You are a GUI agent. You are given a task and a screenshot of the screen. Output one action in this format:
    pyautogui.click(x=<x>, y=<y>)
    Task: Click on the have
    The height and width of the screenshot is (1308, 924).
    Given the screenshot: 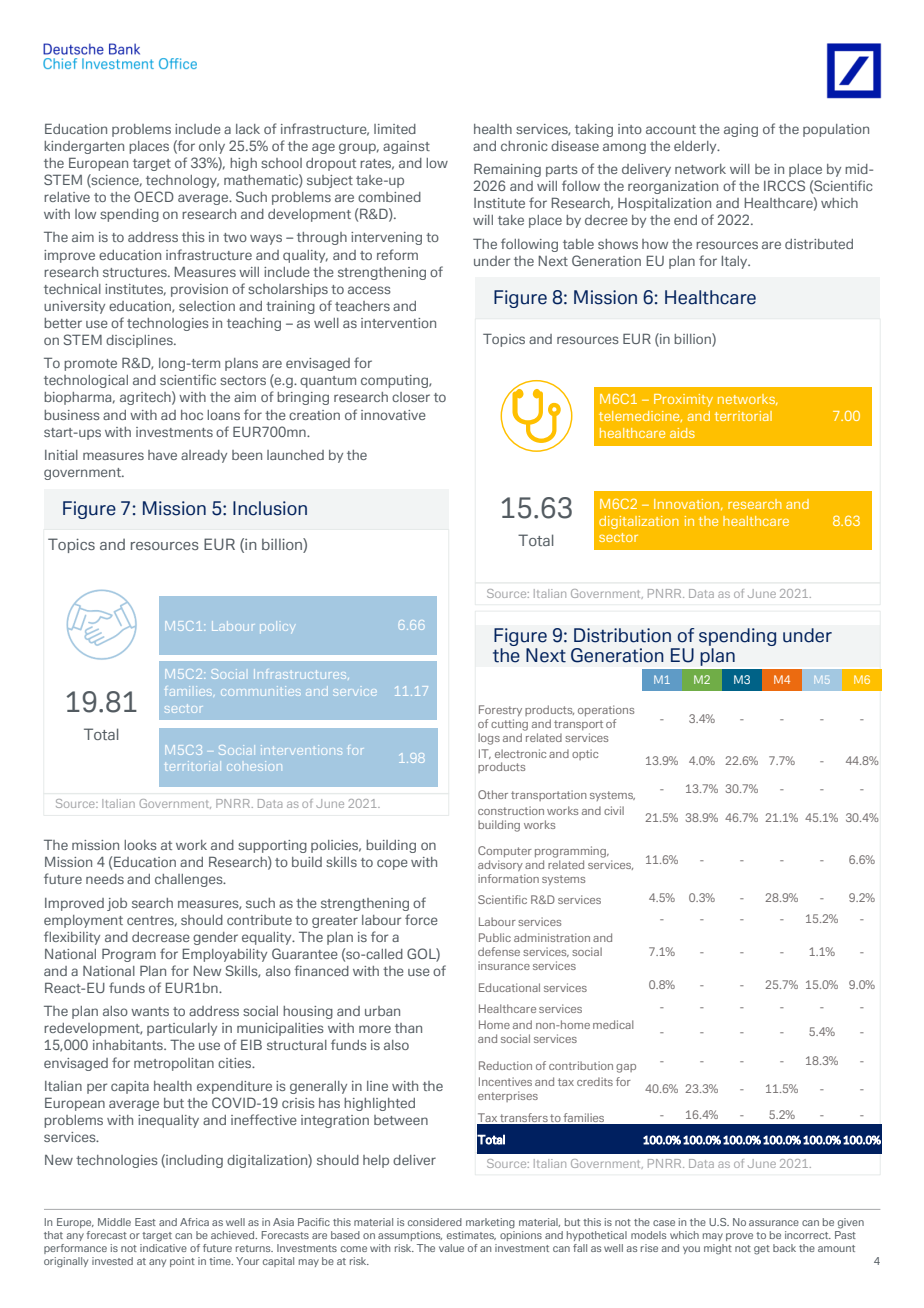 What is the action you would take?
    pyautogui.click(x=162, y=455)
